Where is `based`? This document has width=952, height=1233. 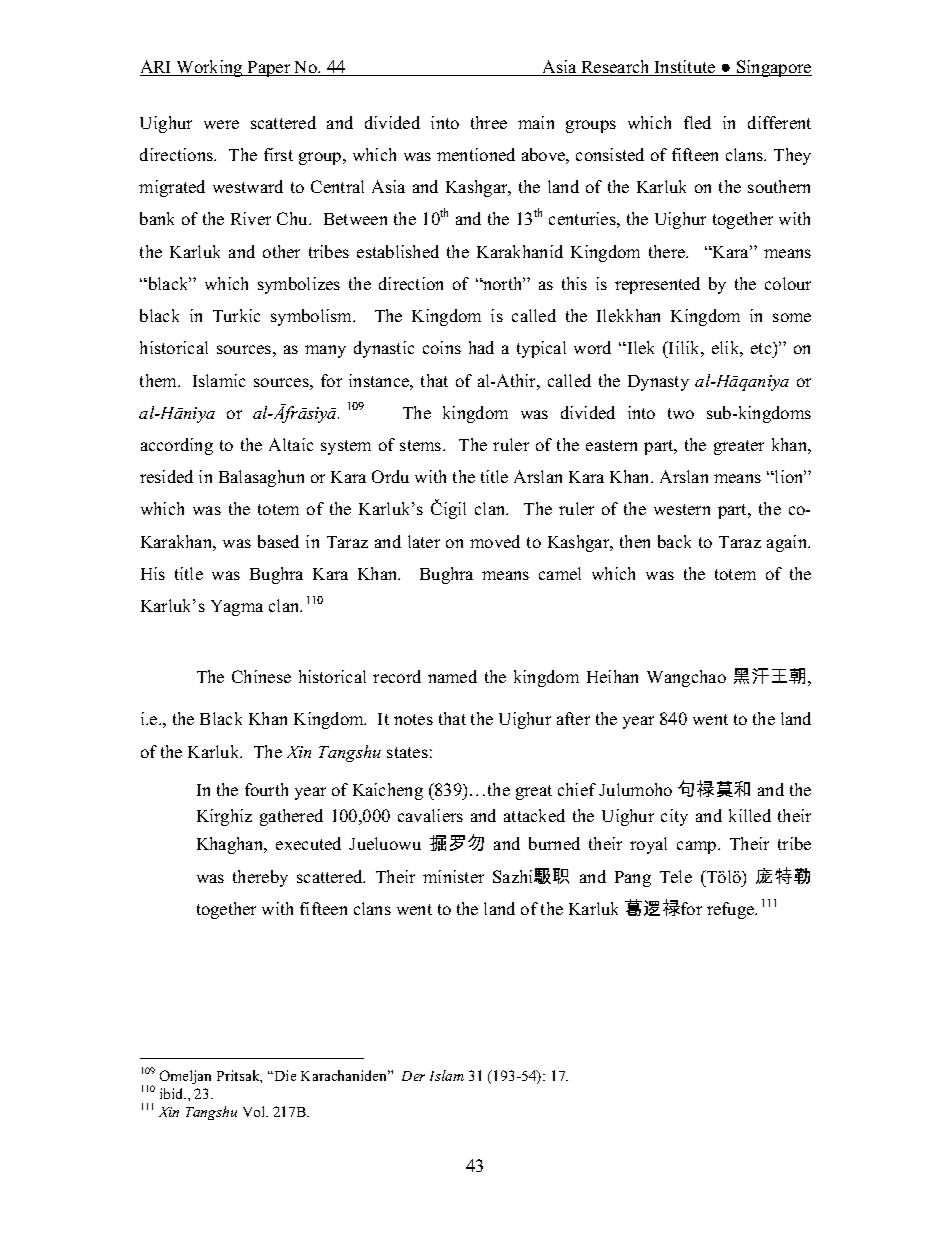
based is located at coordinates (278, 541).
